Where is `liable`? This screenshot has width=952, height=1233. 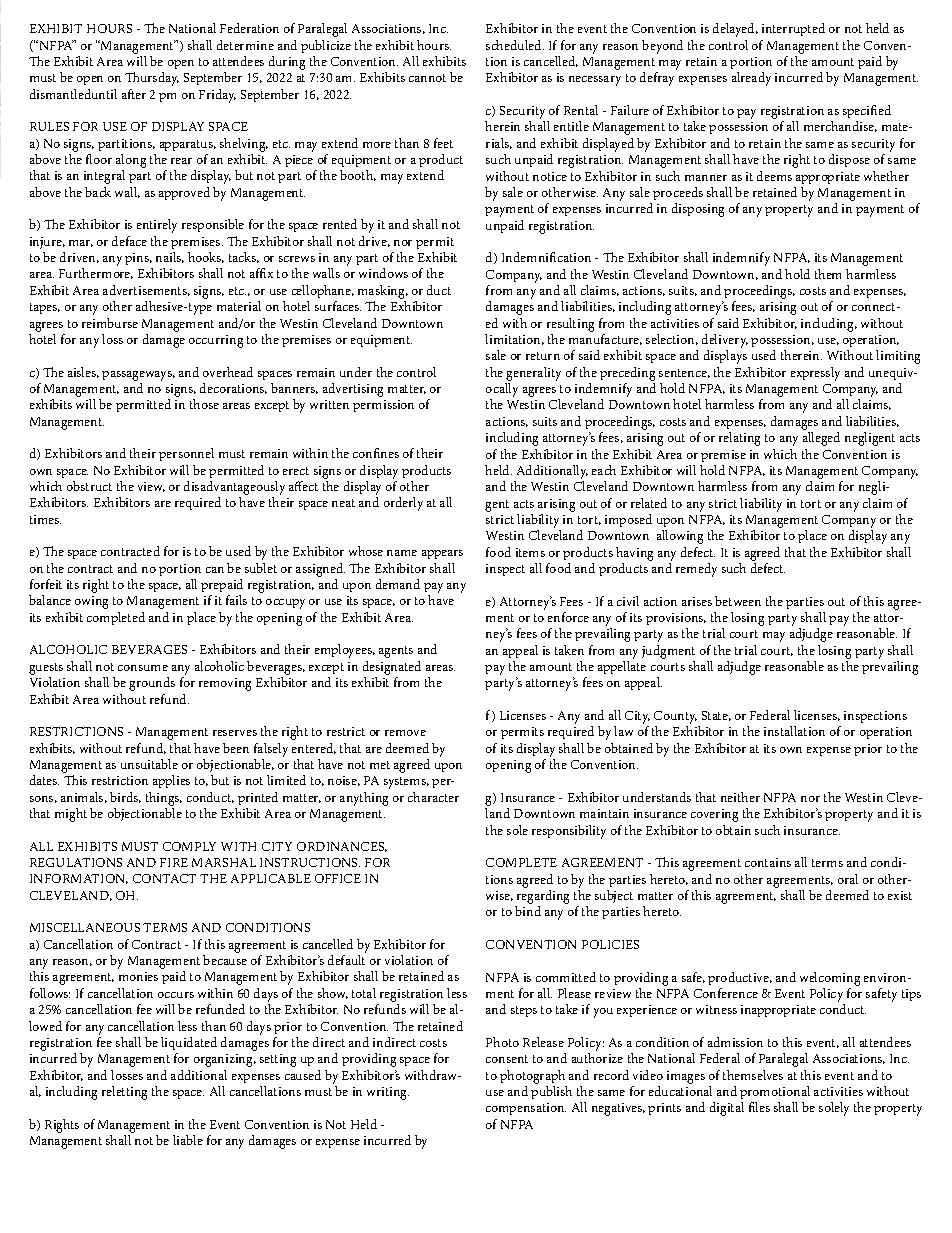 liable is located at coordinates (188, 1140).
